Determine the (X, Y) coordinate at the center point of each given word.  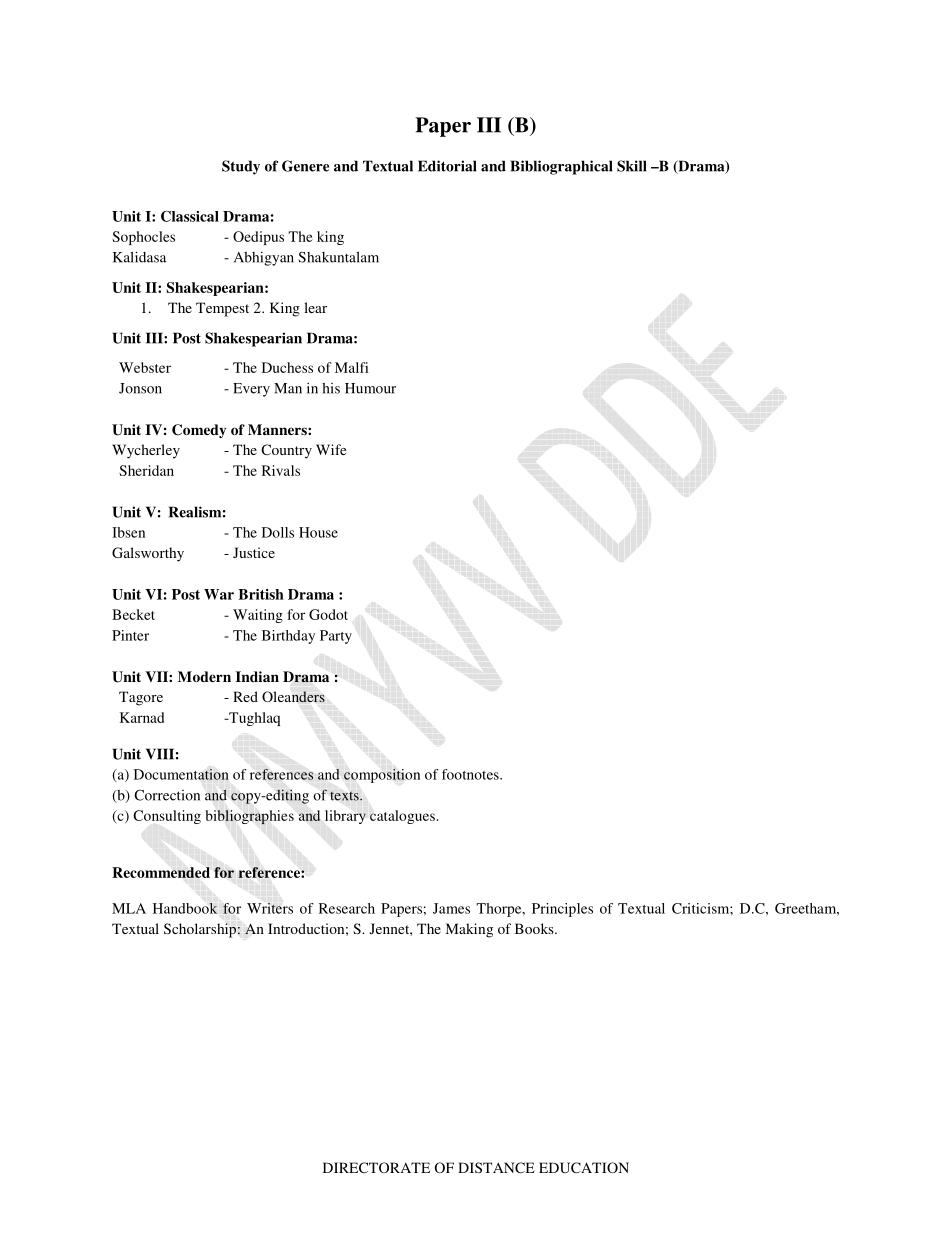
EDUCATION (584, 1167)
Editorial (447, 166)
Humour (370, 388)
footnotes (471, 774)
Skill (632, 166)
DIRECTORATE (376, 1167)
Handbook (185, 908)
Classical (190, 216)
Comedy (199, 431)
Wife (331, 449)
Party (336, 637)
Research (347, 908)
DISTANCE (496, 1167)
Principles (562, 910)
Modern (204, 676)
